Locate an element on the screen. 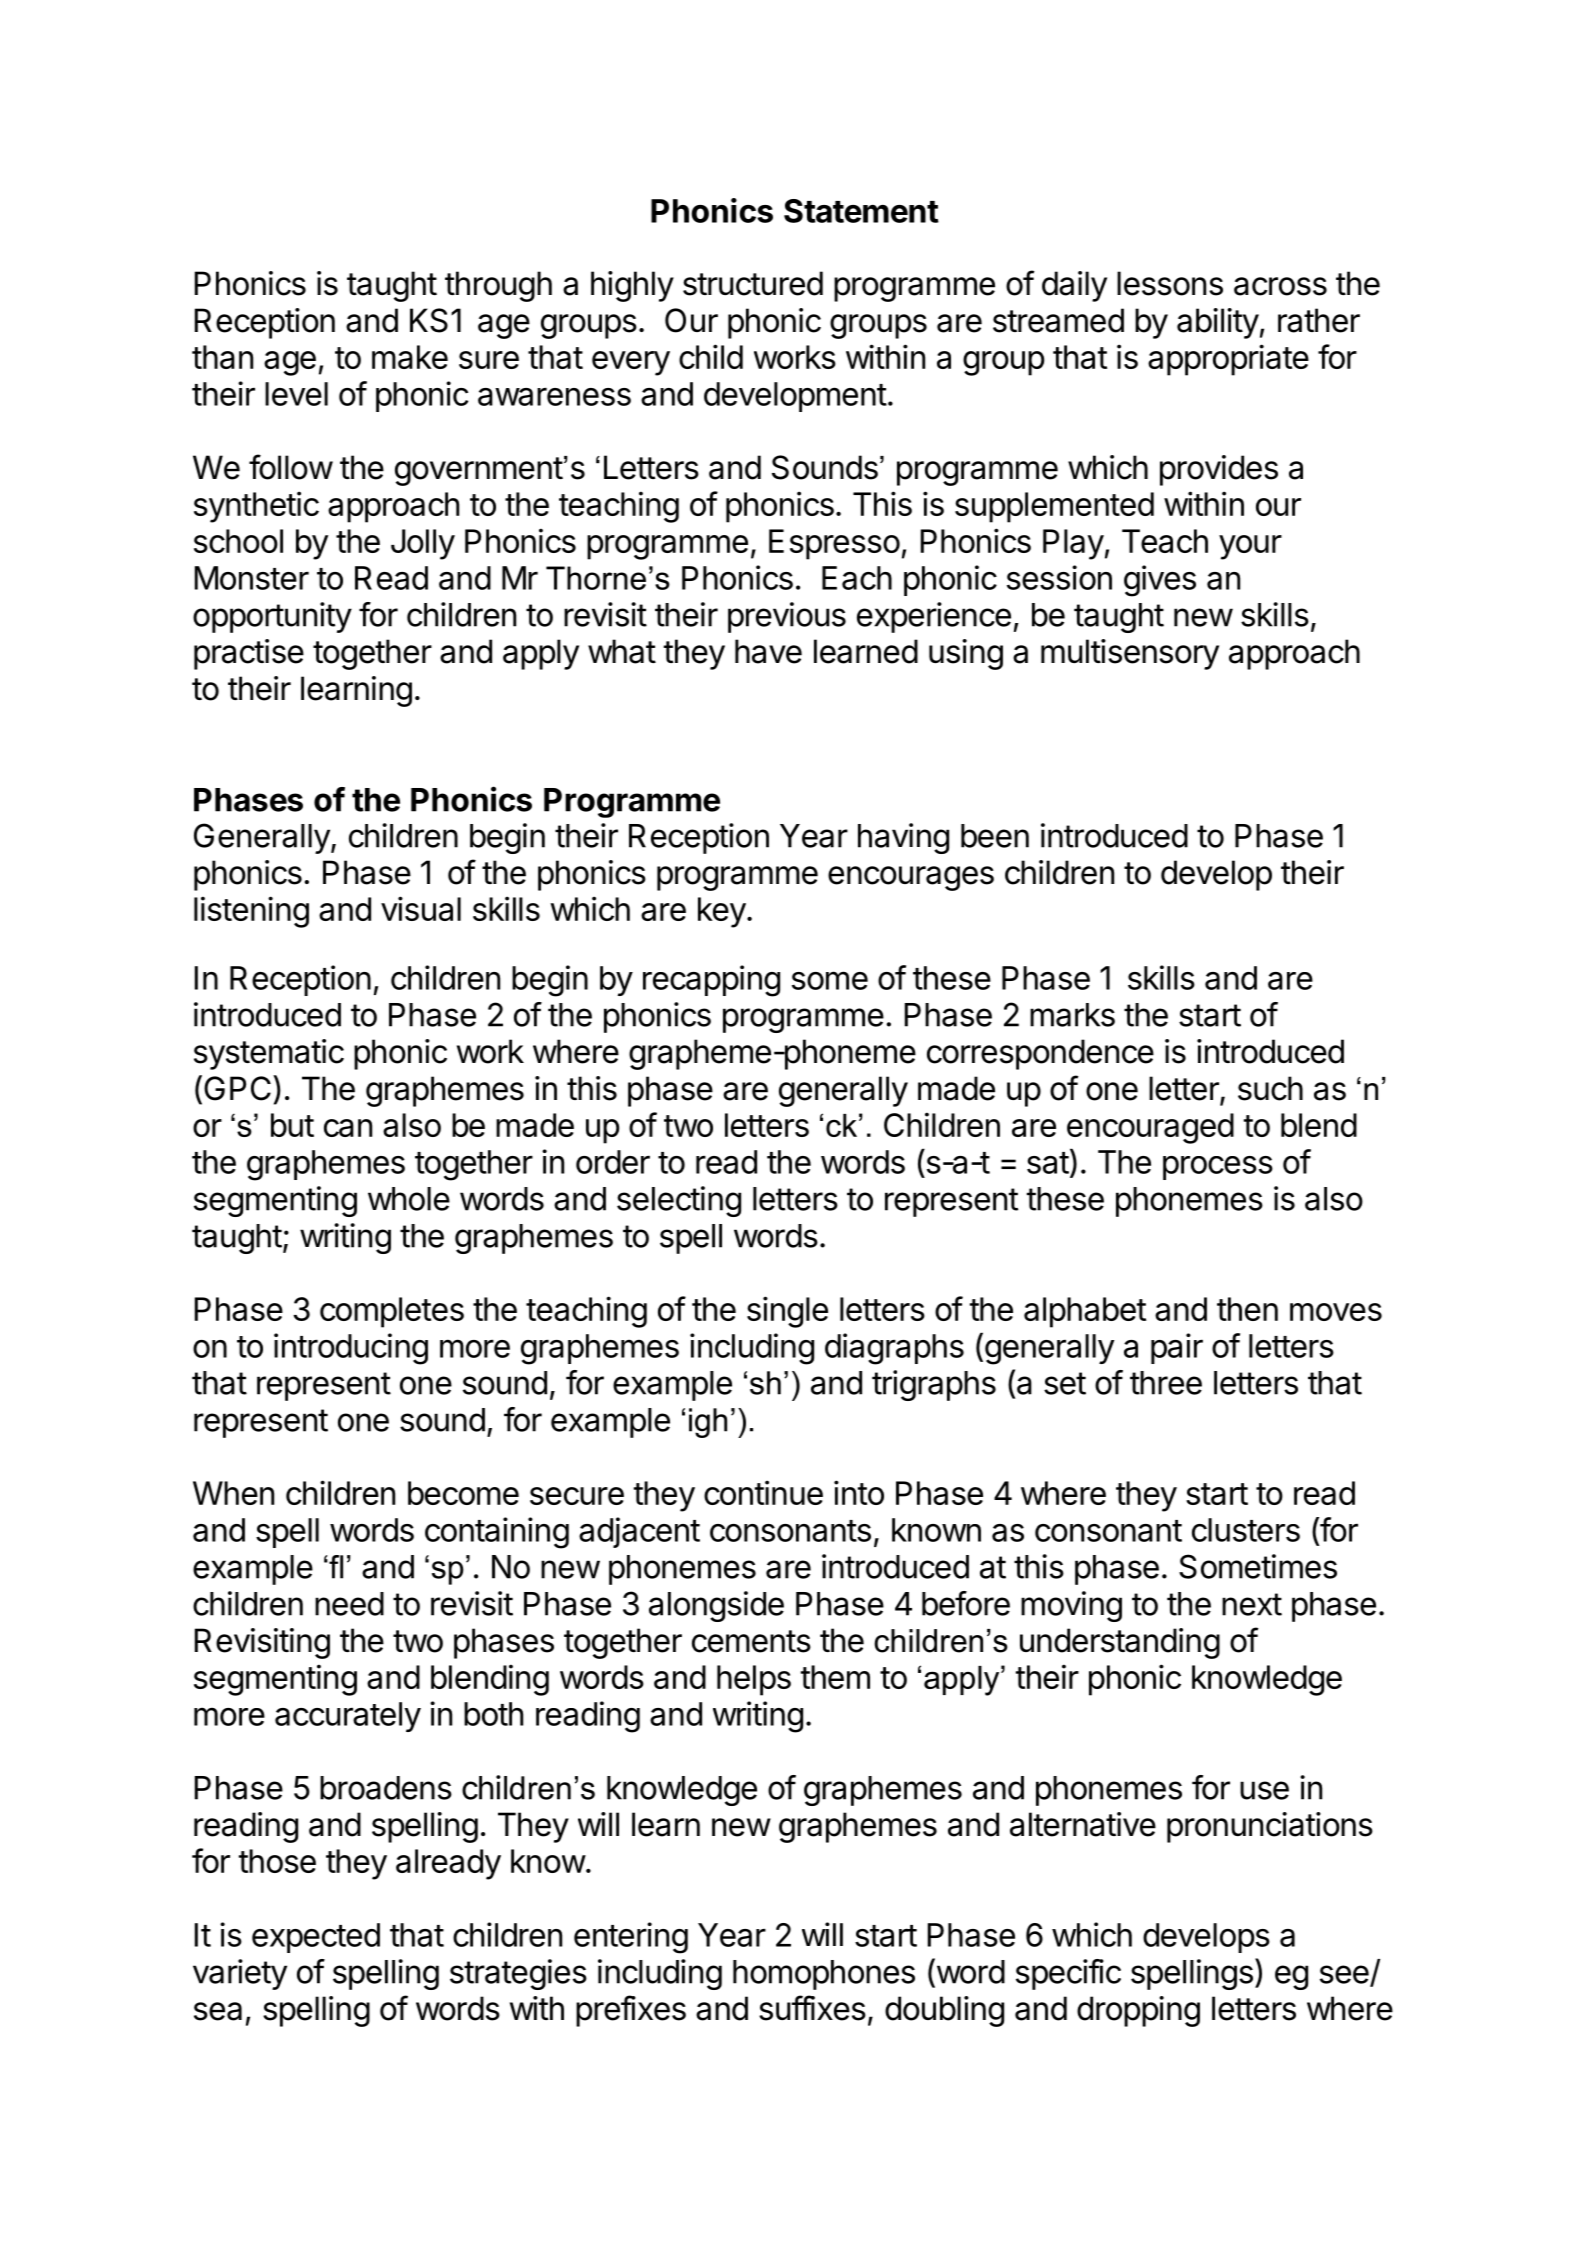 The width and height of the screenshot is (1587, 2245). selecting is located at coordinates (679, 1201).
